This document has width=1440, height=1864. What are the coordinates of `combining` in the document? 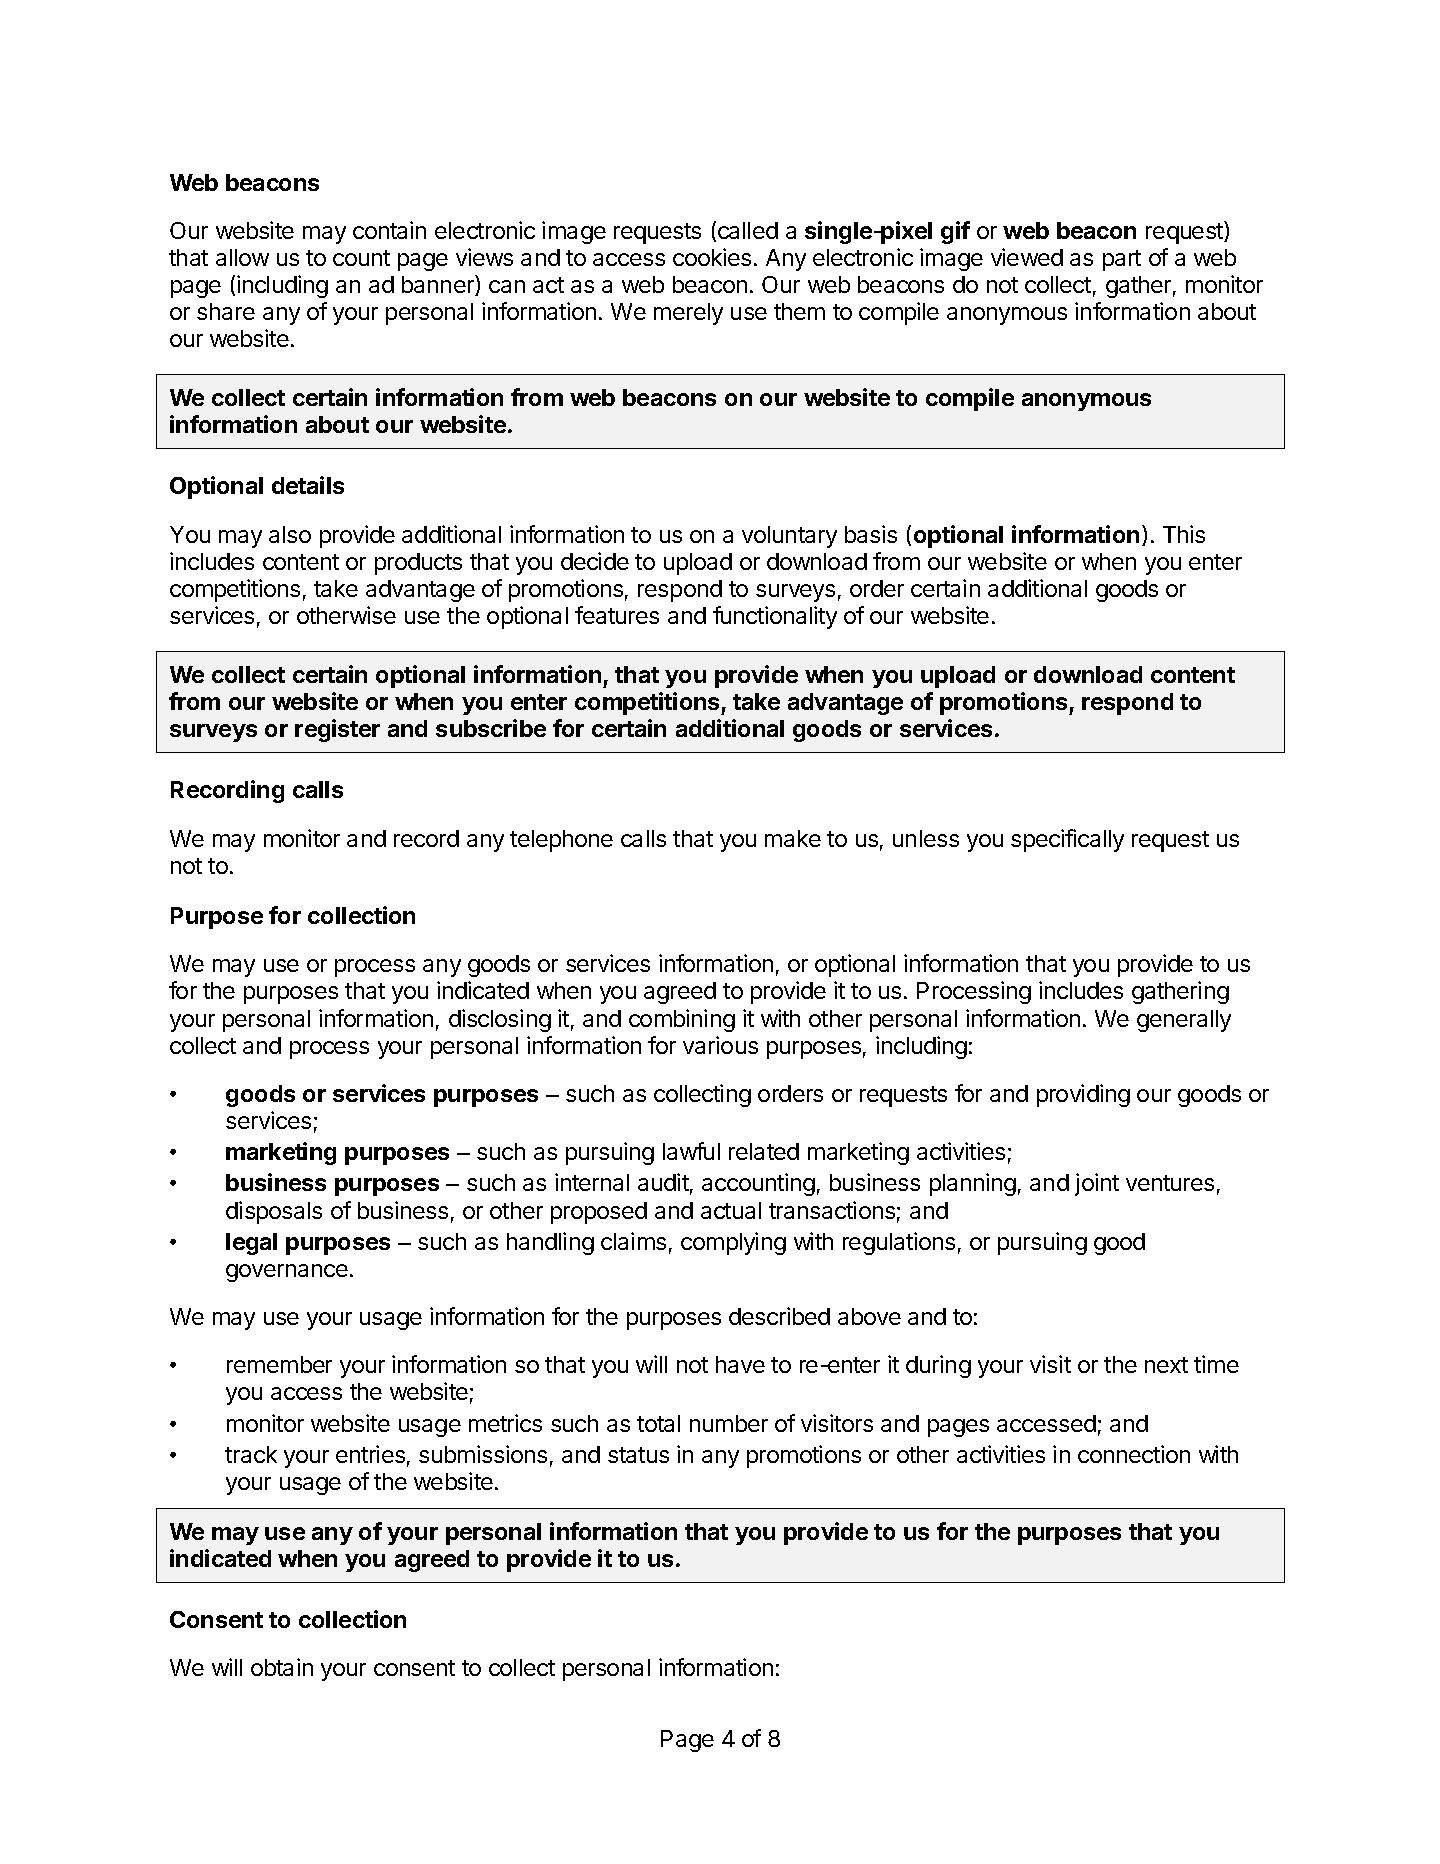 It's located at (682, 1020).
